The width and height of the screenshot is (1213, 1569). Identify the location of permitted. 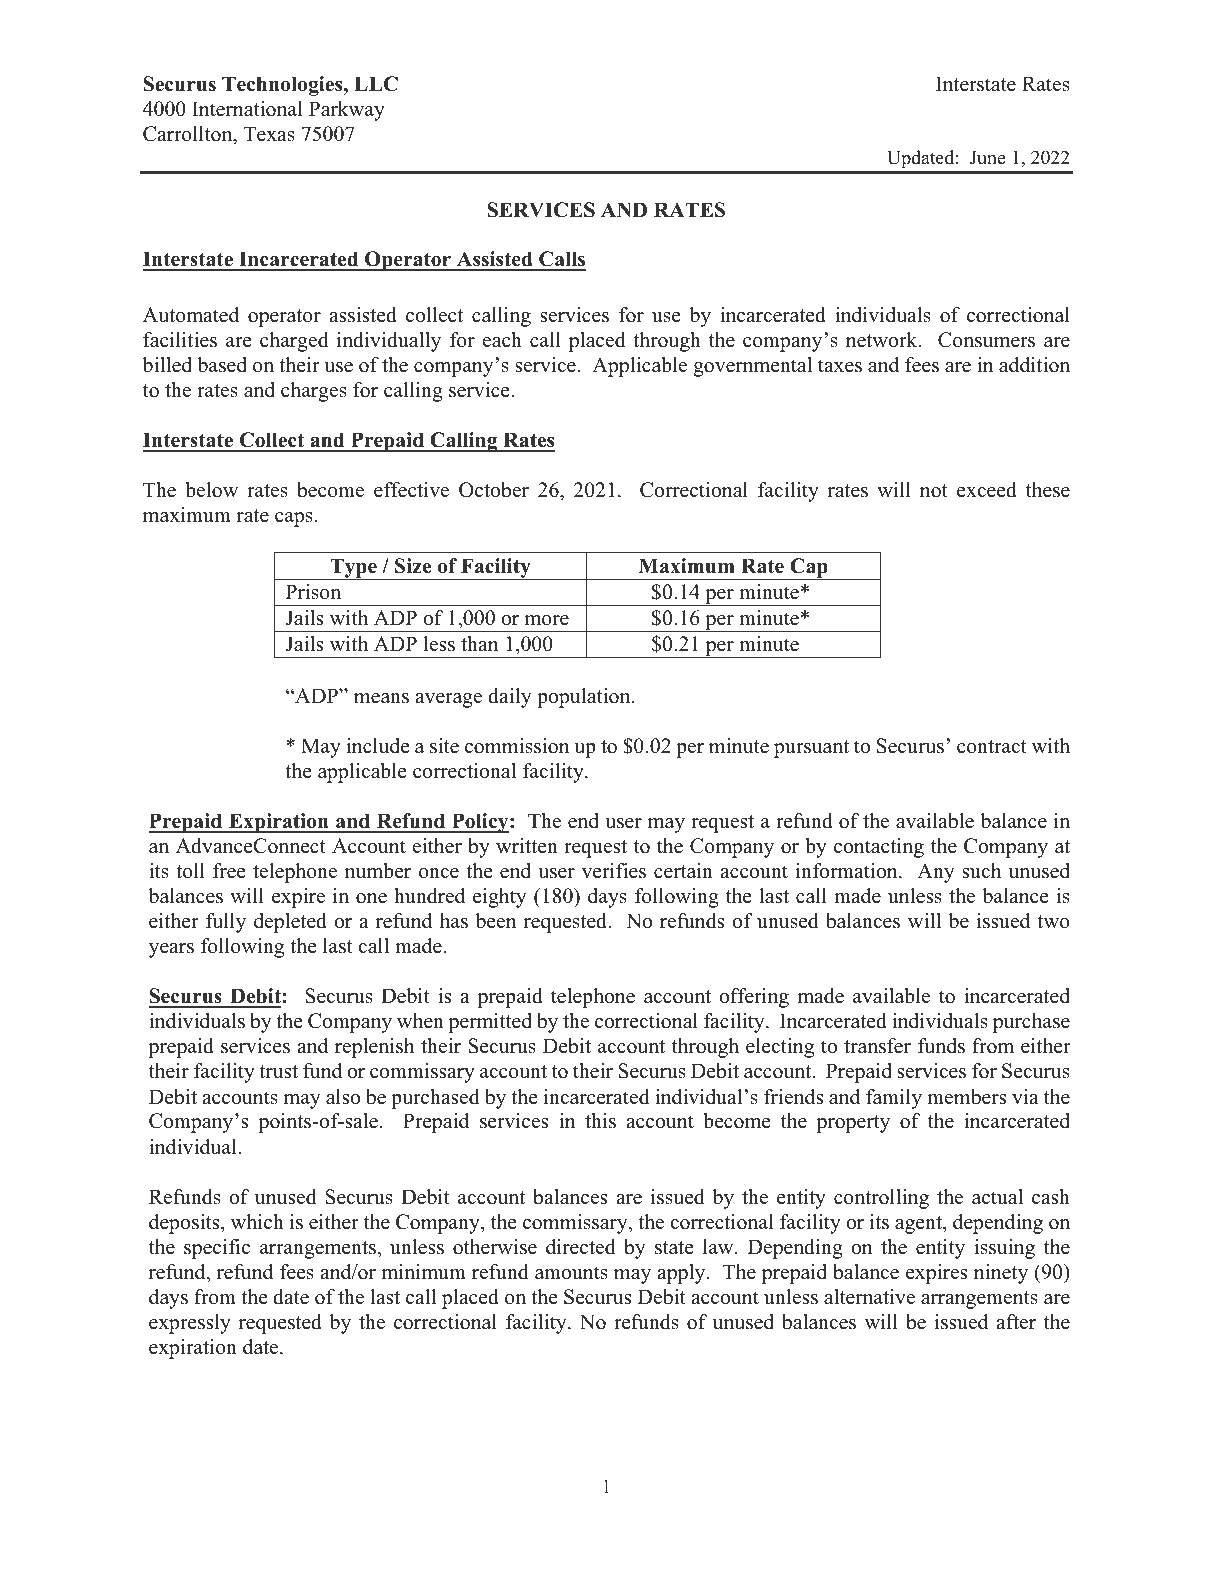
(490, 1023).
